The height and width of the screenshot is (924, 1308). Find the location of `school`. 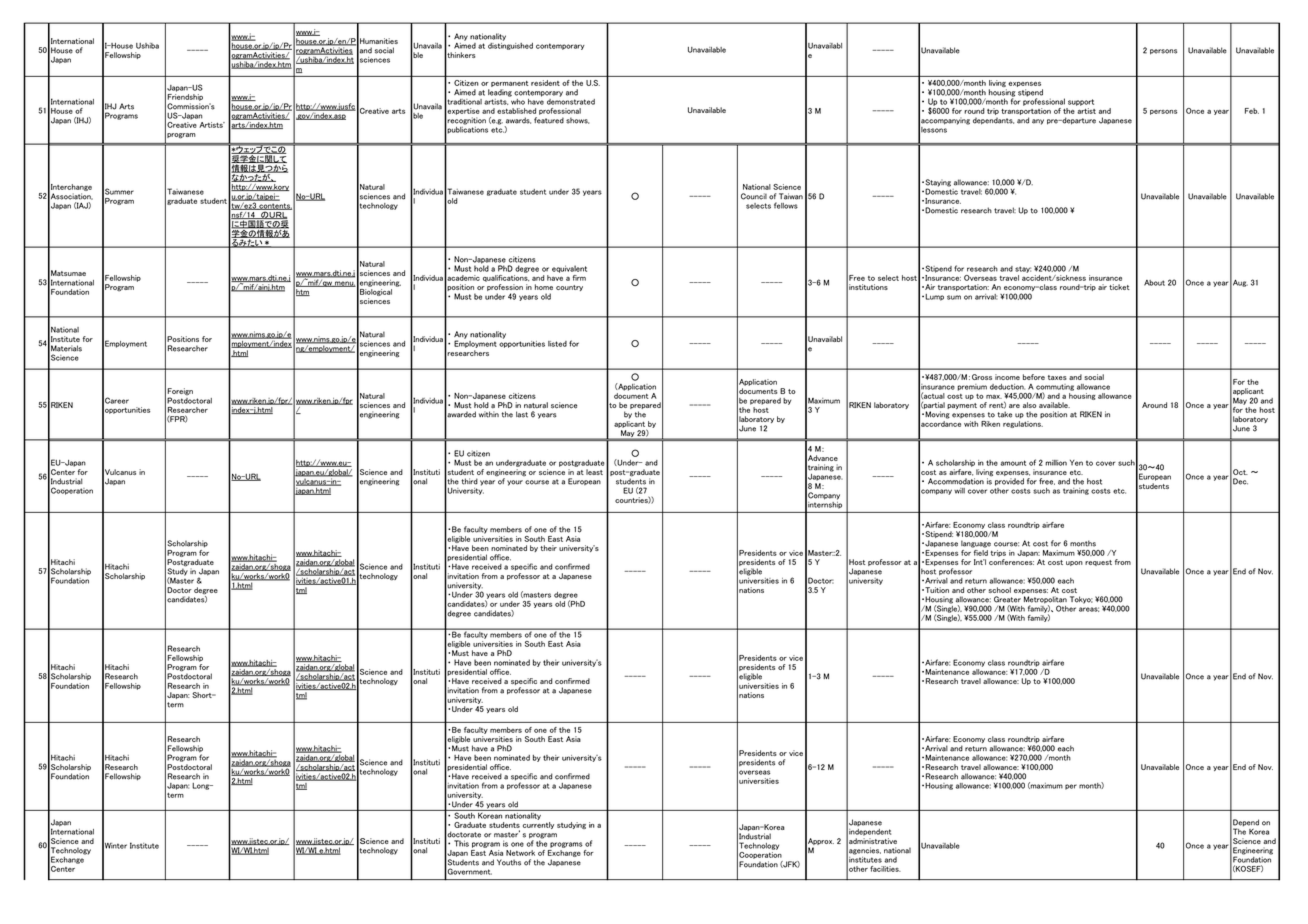

school is located at coordinates (1000, 590).
